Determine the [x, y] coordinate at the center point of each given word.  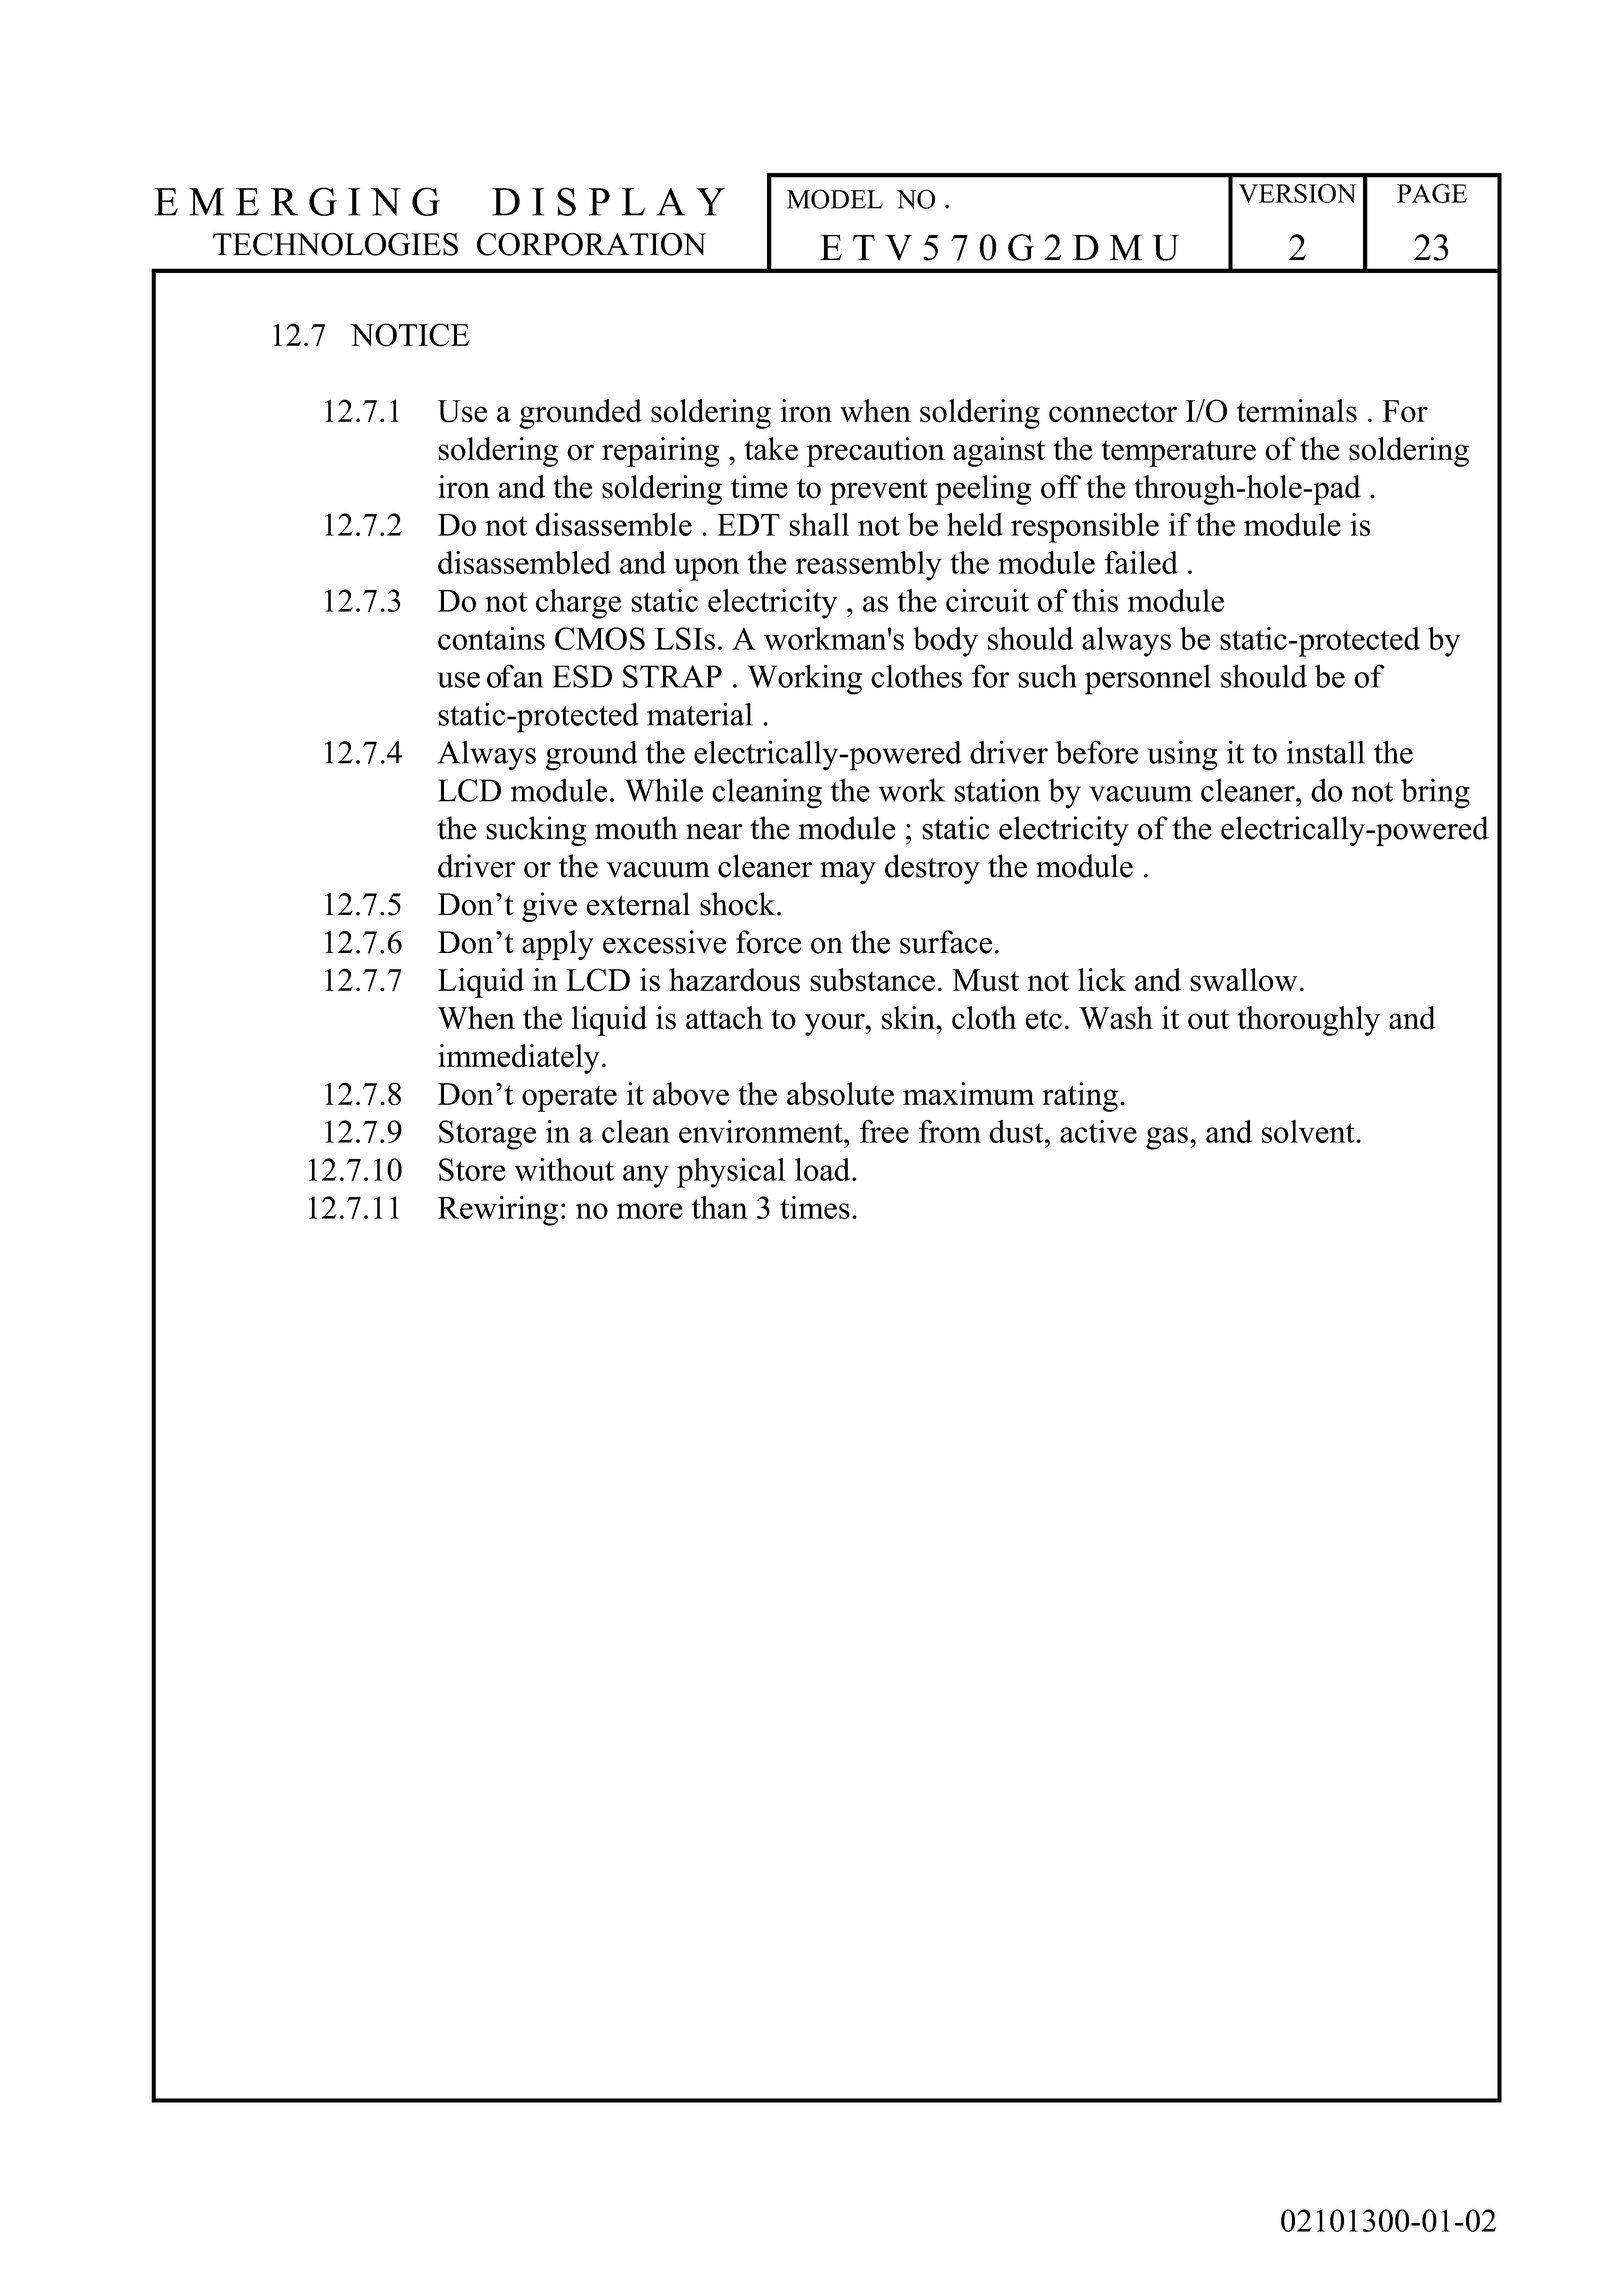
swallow [1244, 980]
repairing [661, 452]
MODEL [835, 199]
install [1326, 752]
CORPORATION [591, 244]
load [824, 1169]
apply [558, 945]
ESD [582, 676]
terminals [1297, 411]
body [945, 642]
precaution [876, 452]
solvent [1309, 1131]
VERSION [1297, 193]
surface [946, 942]
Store [472, 1169]
